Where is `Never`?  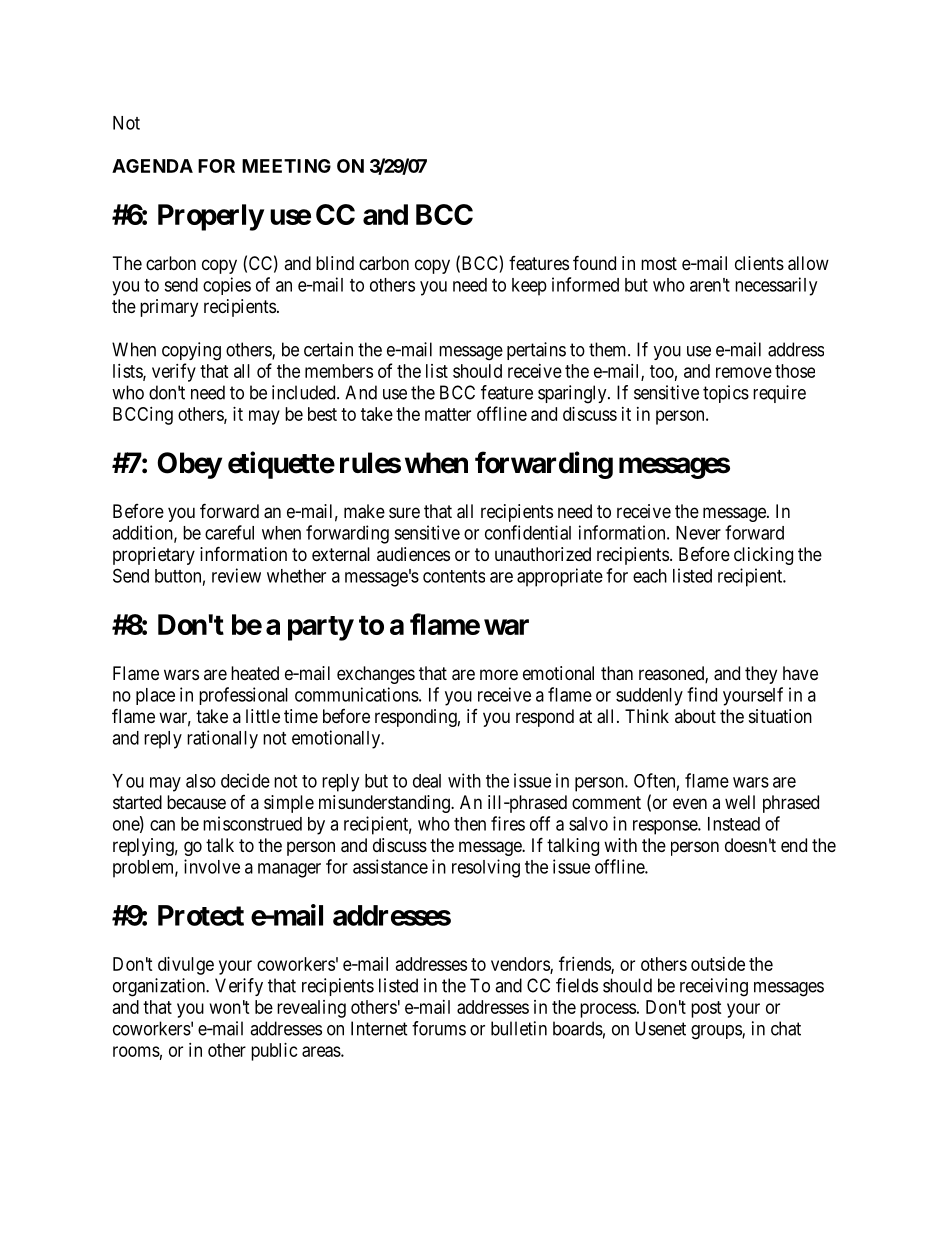 Never is located at coordinates (698, 533).
